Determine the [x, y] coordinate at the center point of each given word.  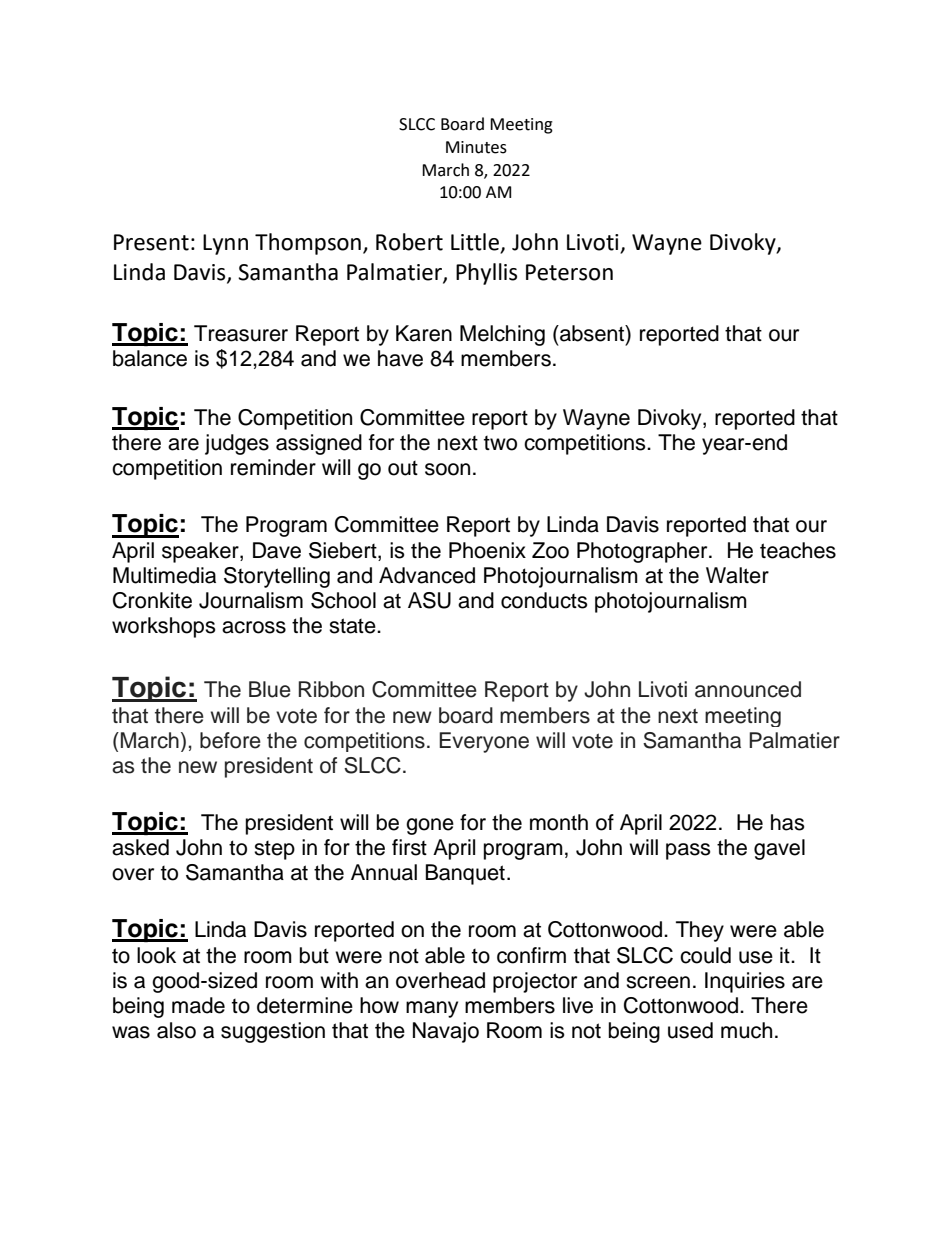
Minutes [476, 147]
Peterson [569, 272]
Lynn [225, 244]
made [198, 1005]
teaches [798, 550]
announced [748, 689]
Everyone [484, 742]
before [230, 740]
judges [237, 444]
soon [447, 469]
